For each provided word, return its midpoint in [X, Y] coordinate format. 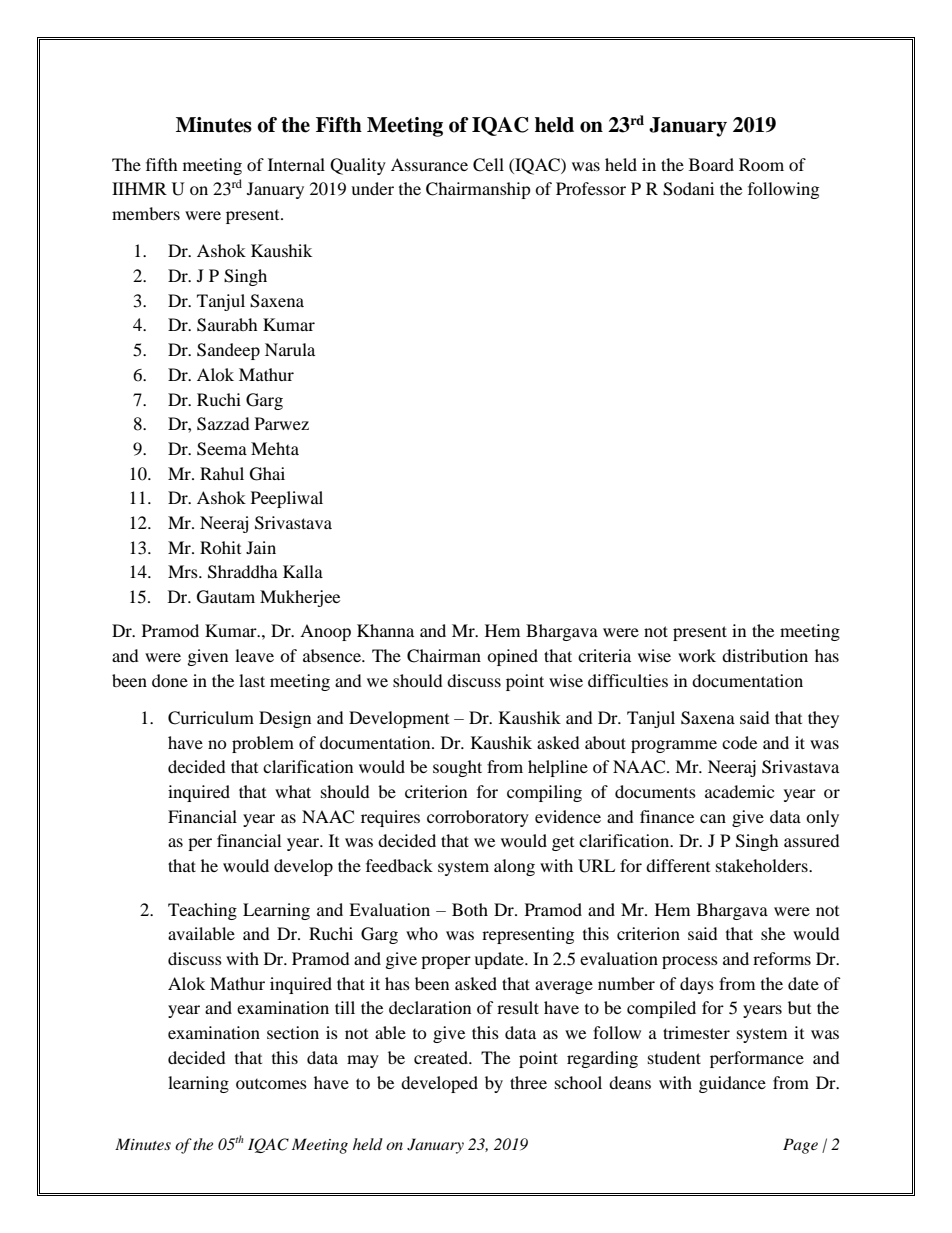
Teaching [202, 911]
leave [254, 655]
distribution [765, 655]
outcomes [271, 1084]
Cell [488, 165]
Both [470, 909]
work [697, 655]
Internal [296, 164]
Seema [222, 449]
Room [761, 164]
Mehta [275, 448]
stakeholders [763, 865]
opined [512, 657]
